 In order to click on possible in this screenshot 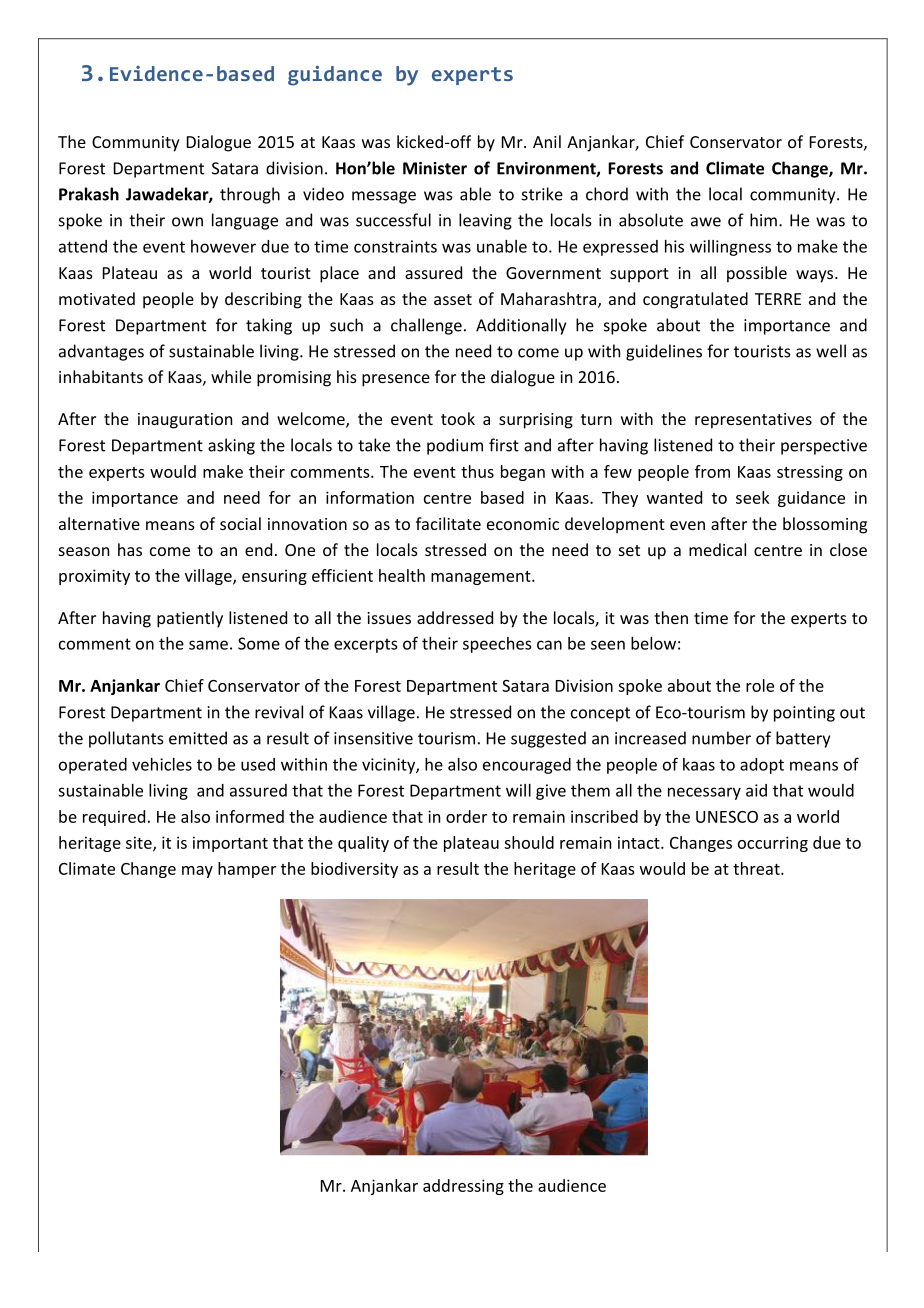, I will do `click(757, 274)`.
